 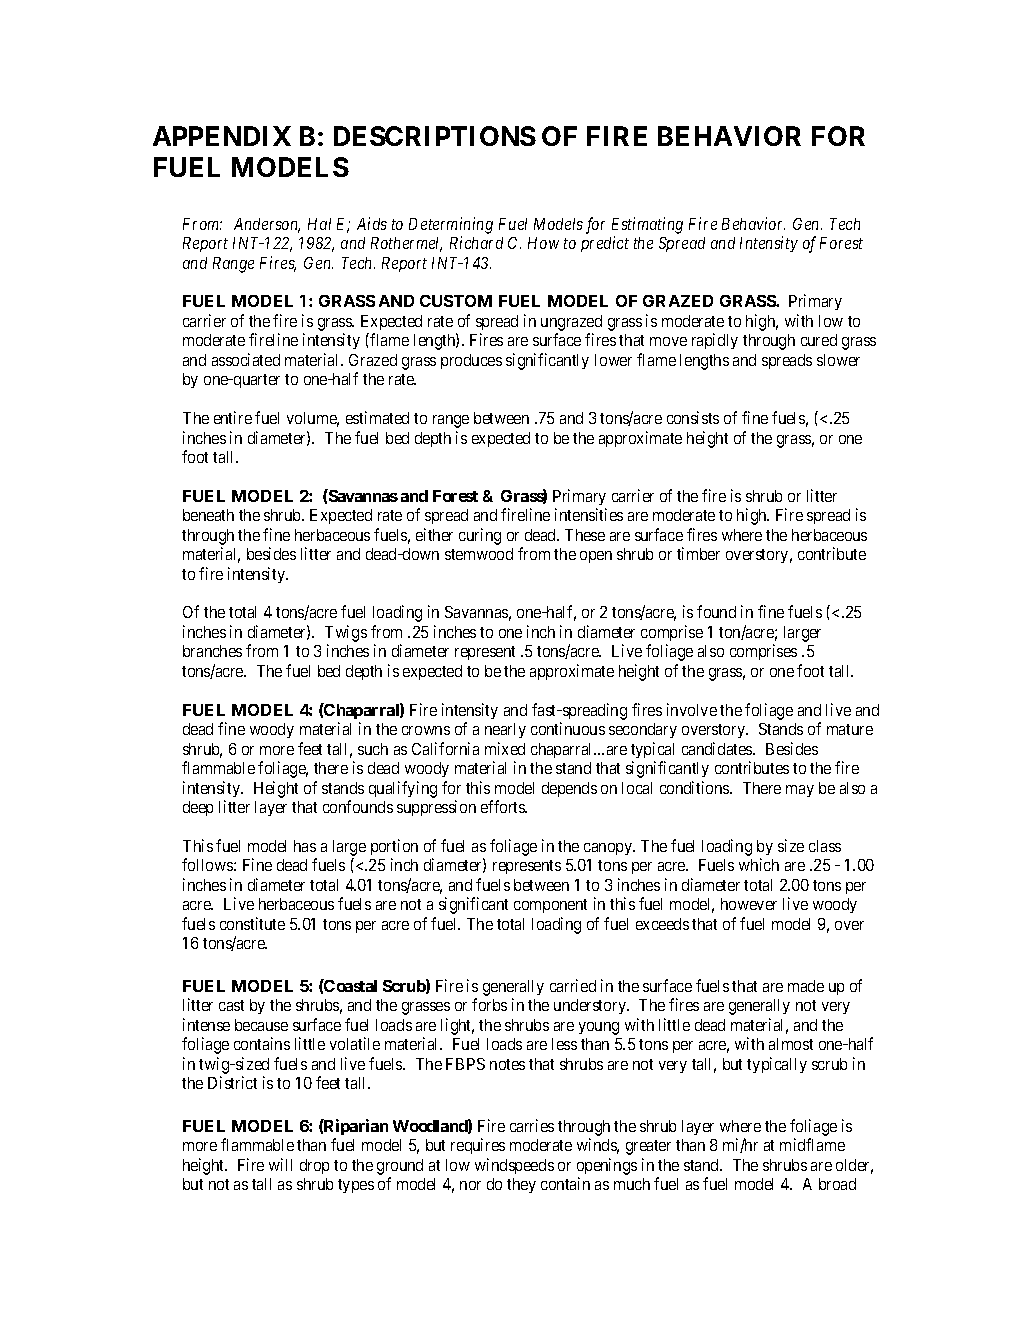 I want to click on Estimating, so click(x=647, y=225).
